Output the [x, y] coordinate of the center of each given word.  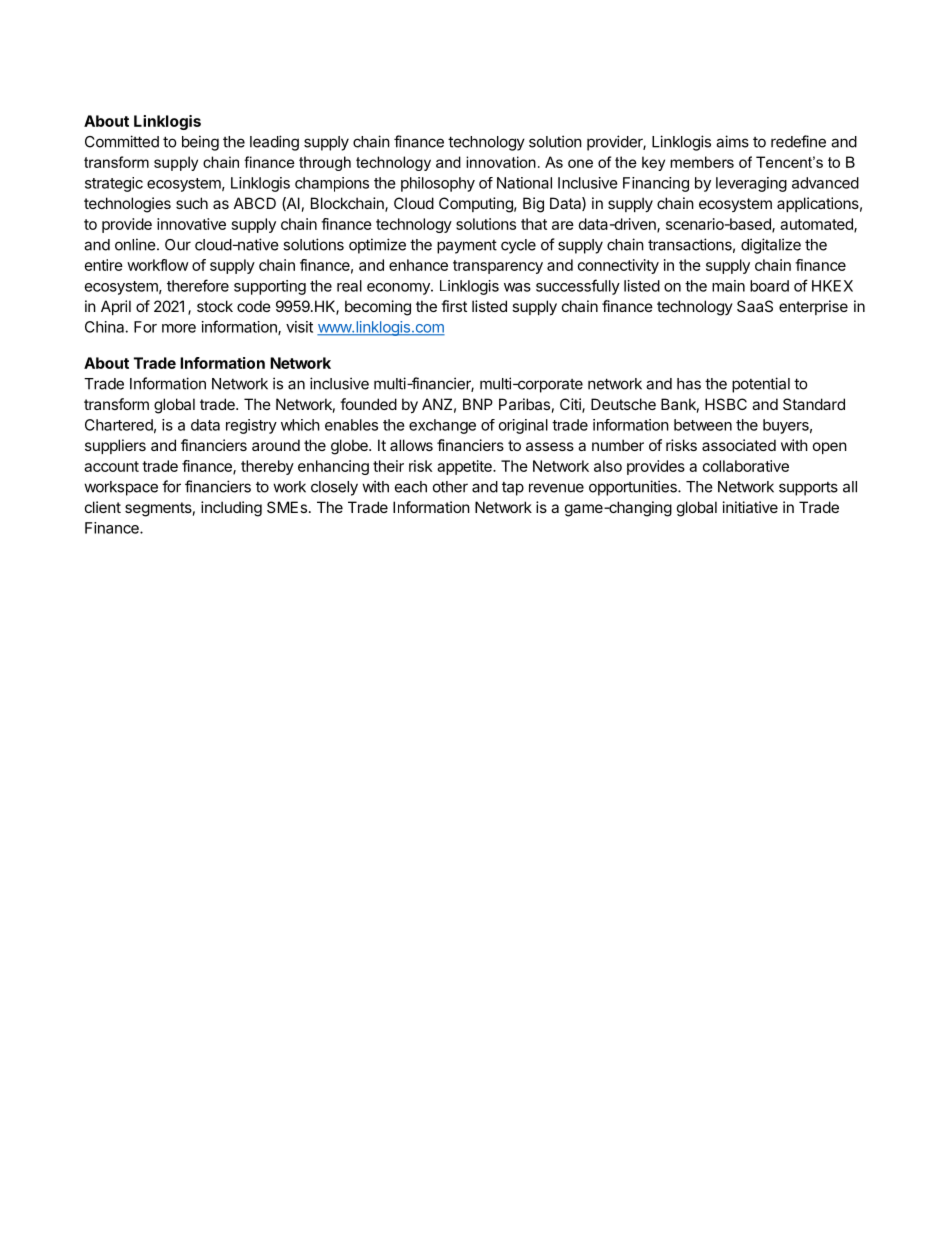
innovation [501, 162]
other [450, 487]
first [454, 306]
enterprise [813, 307]
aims [732, 141]
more [179, 328]
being [200, 143]
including [231, 509]
